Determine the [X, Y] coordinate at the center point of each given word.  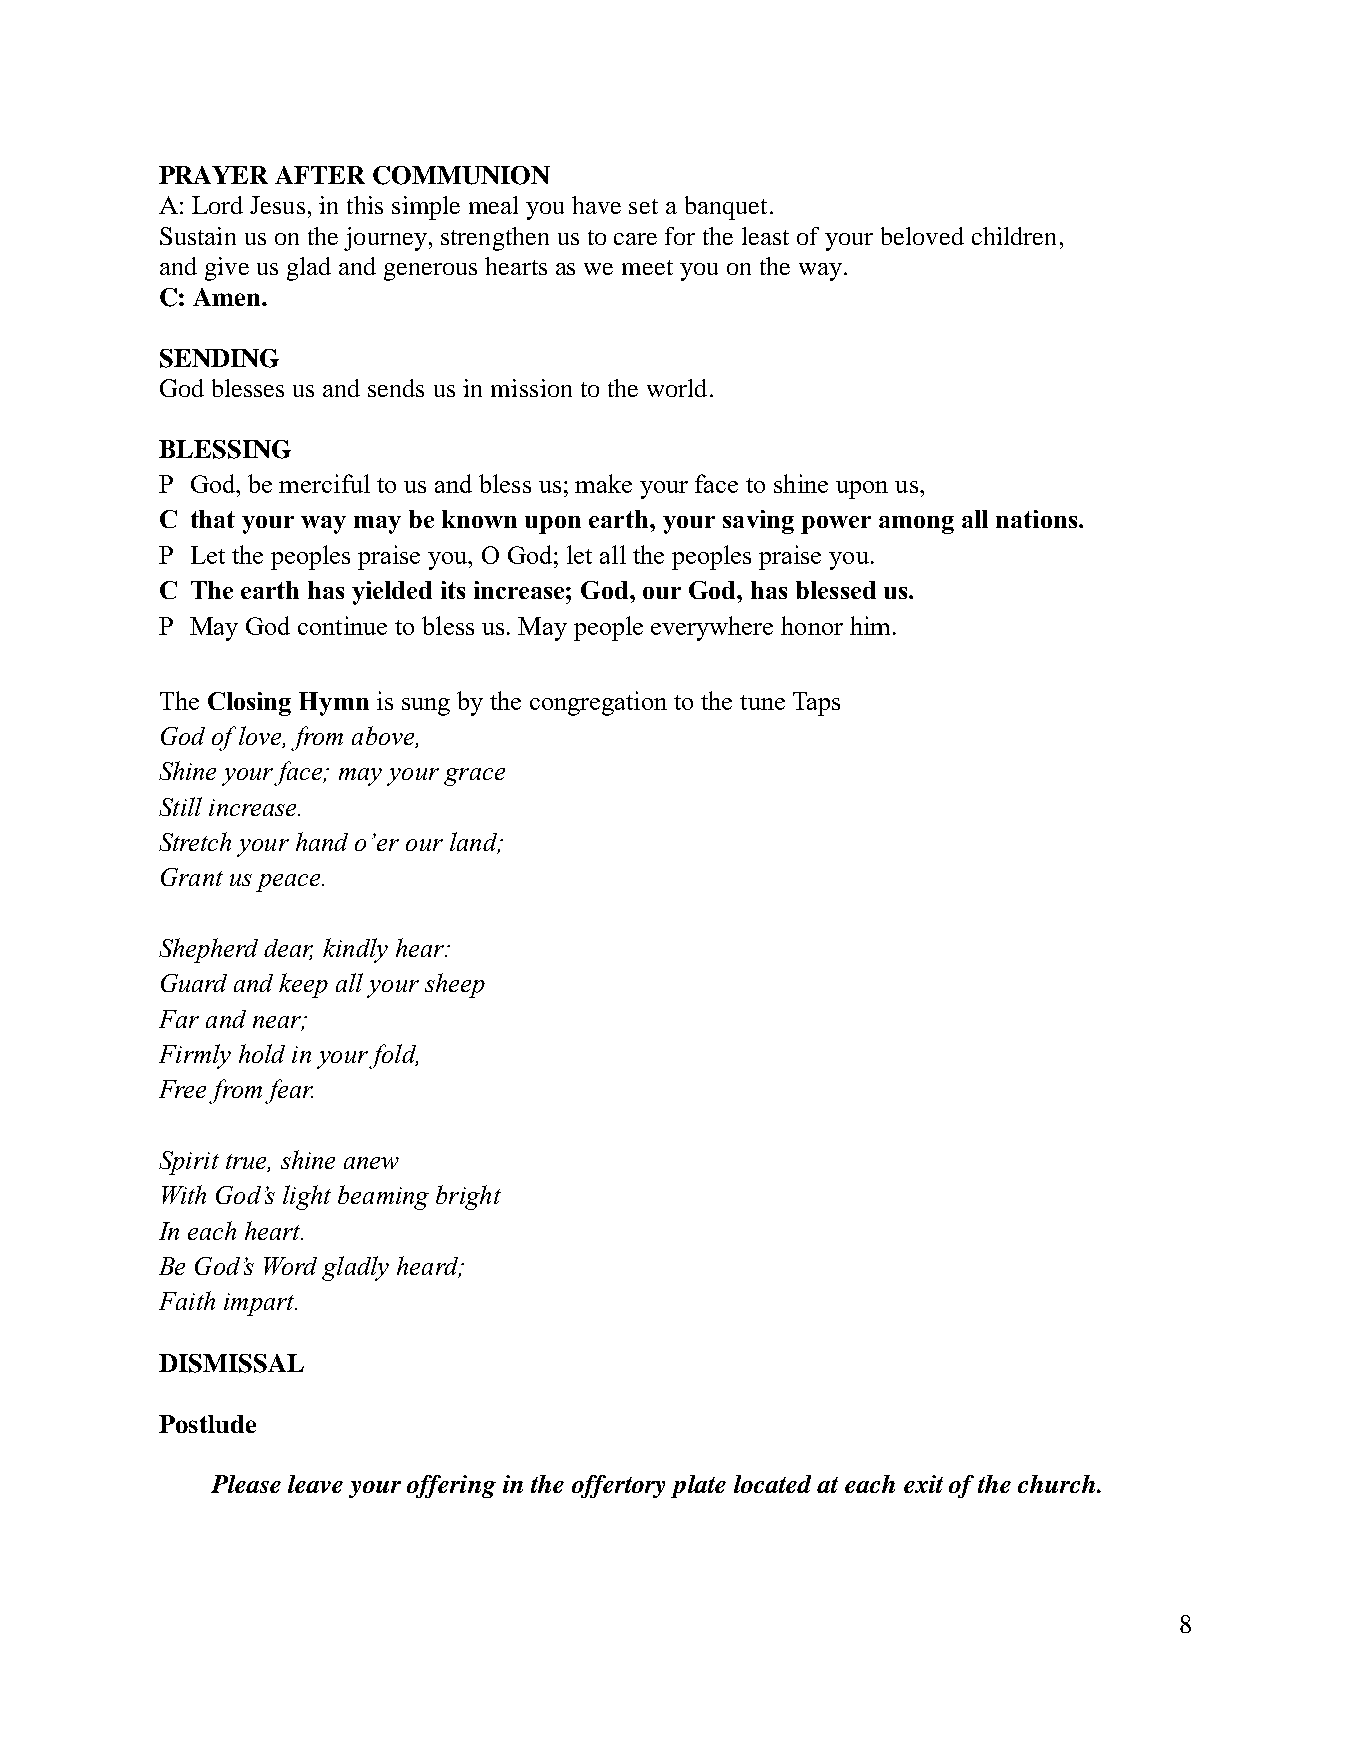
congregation [598, 703]
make [603, 483]
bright [468, 1197]
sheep [455, 985]
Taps [816, 704]
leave [315, 1484]
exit [923, 1484]
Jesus [277, 205]
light [307, 1197]
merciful [324, 483]
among [916, 525]
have [596, 205]
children [1014, 236]
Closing [249, 704]
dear [288, 949]
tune [762, 702]
